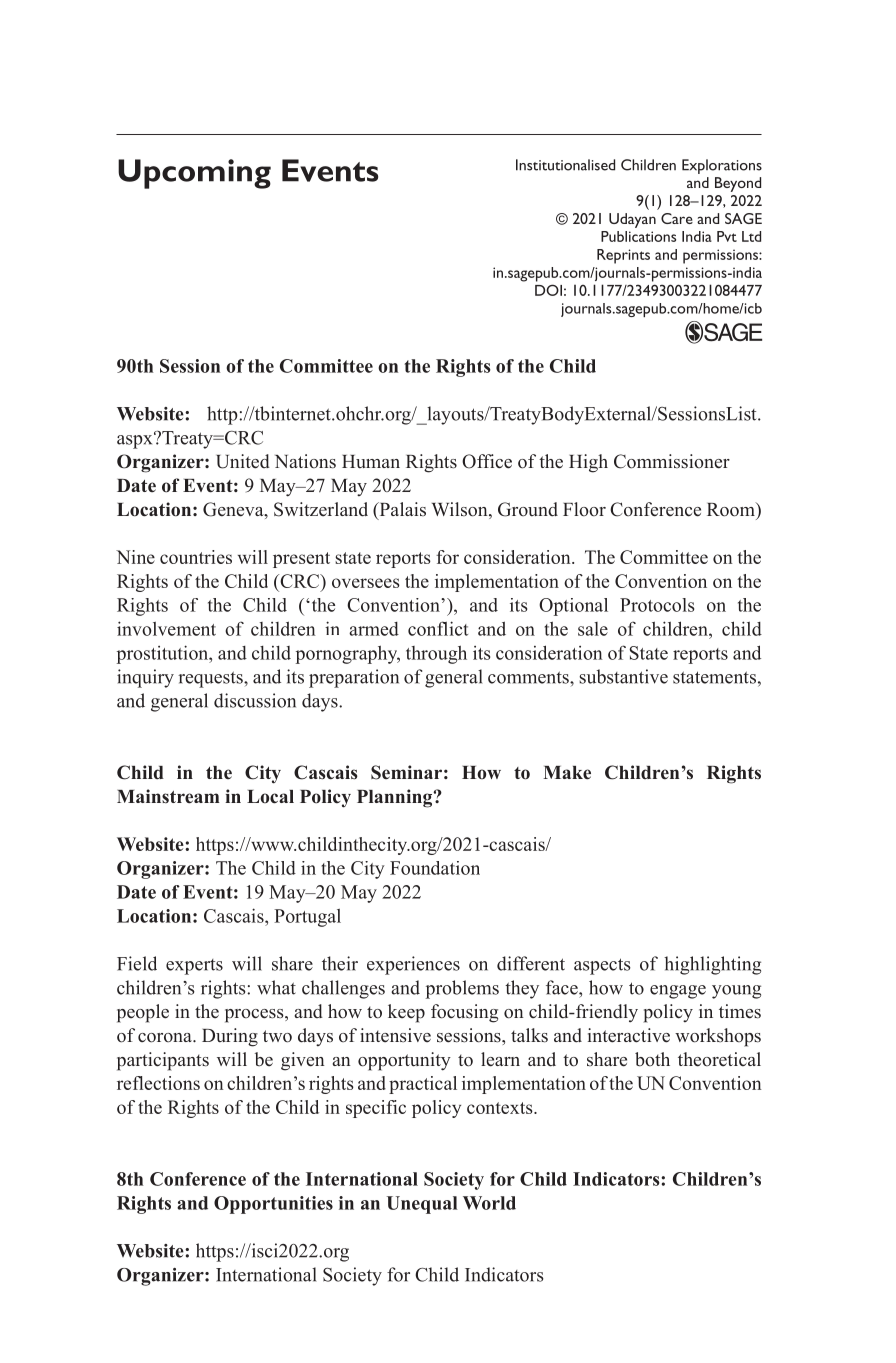  I want to click on Upcoming, so click(194, 174).
